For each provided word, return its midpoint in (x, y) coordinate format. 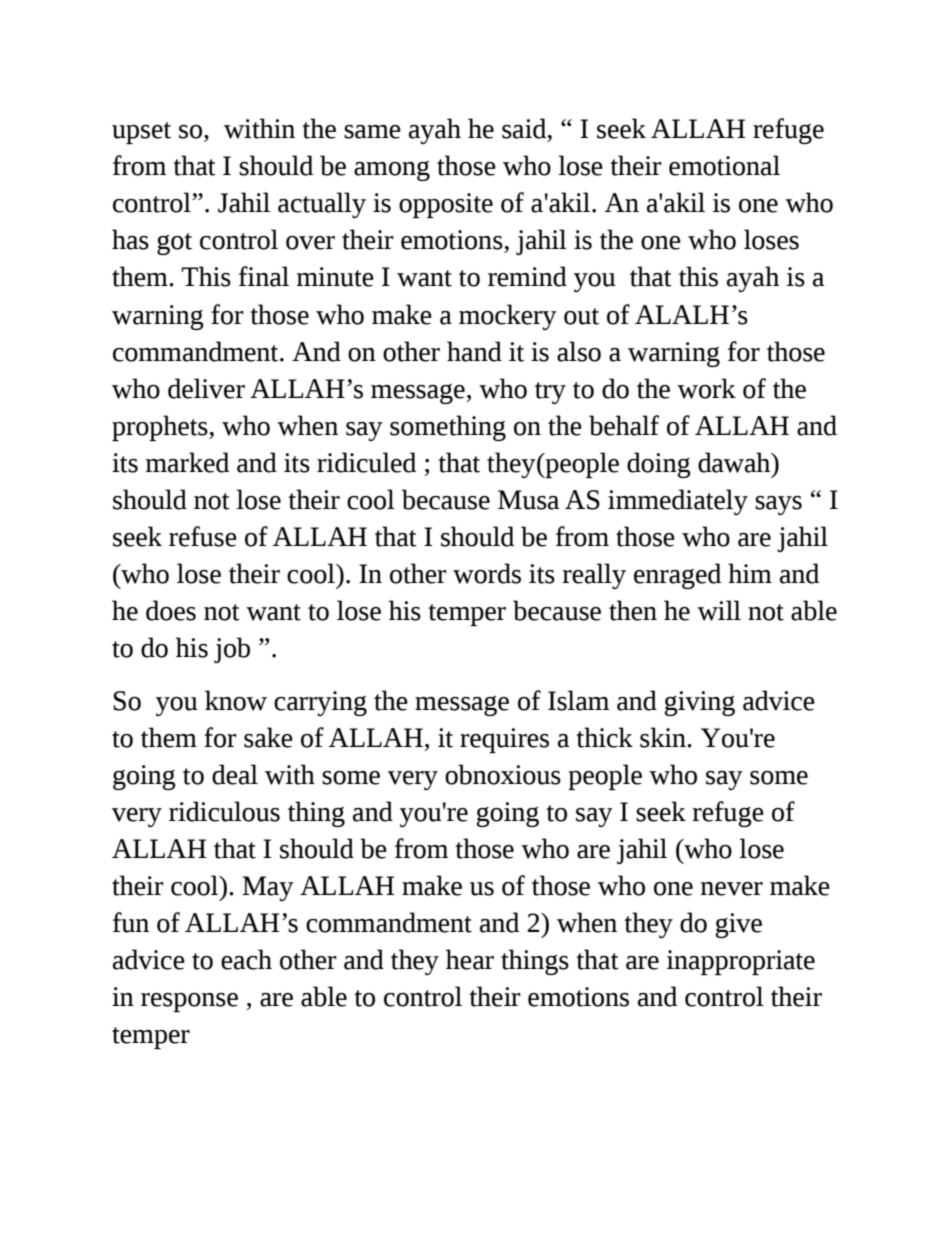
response (189, 1002)
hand (474, 351)
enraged (677, 576)
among (392, 171)
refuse (203, 536)
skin (664, 737)
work (706, 388)
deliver (206, 388)
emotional (724, 165)
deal (235, 774)
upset (141, 133)
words (487, 573)
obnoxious (503, 774)
